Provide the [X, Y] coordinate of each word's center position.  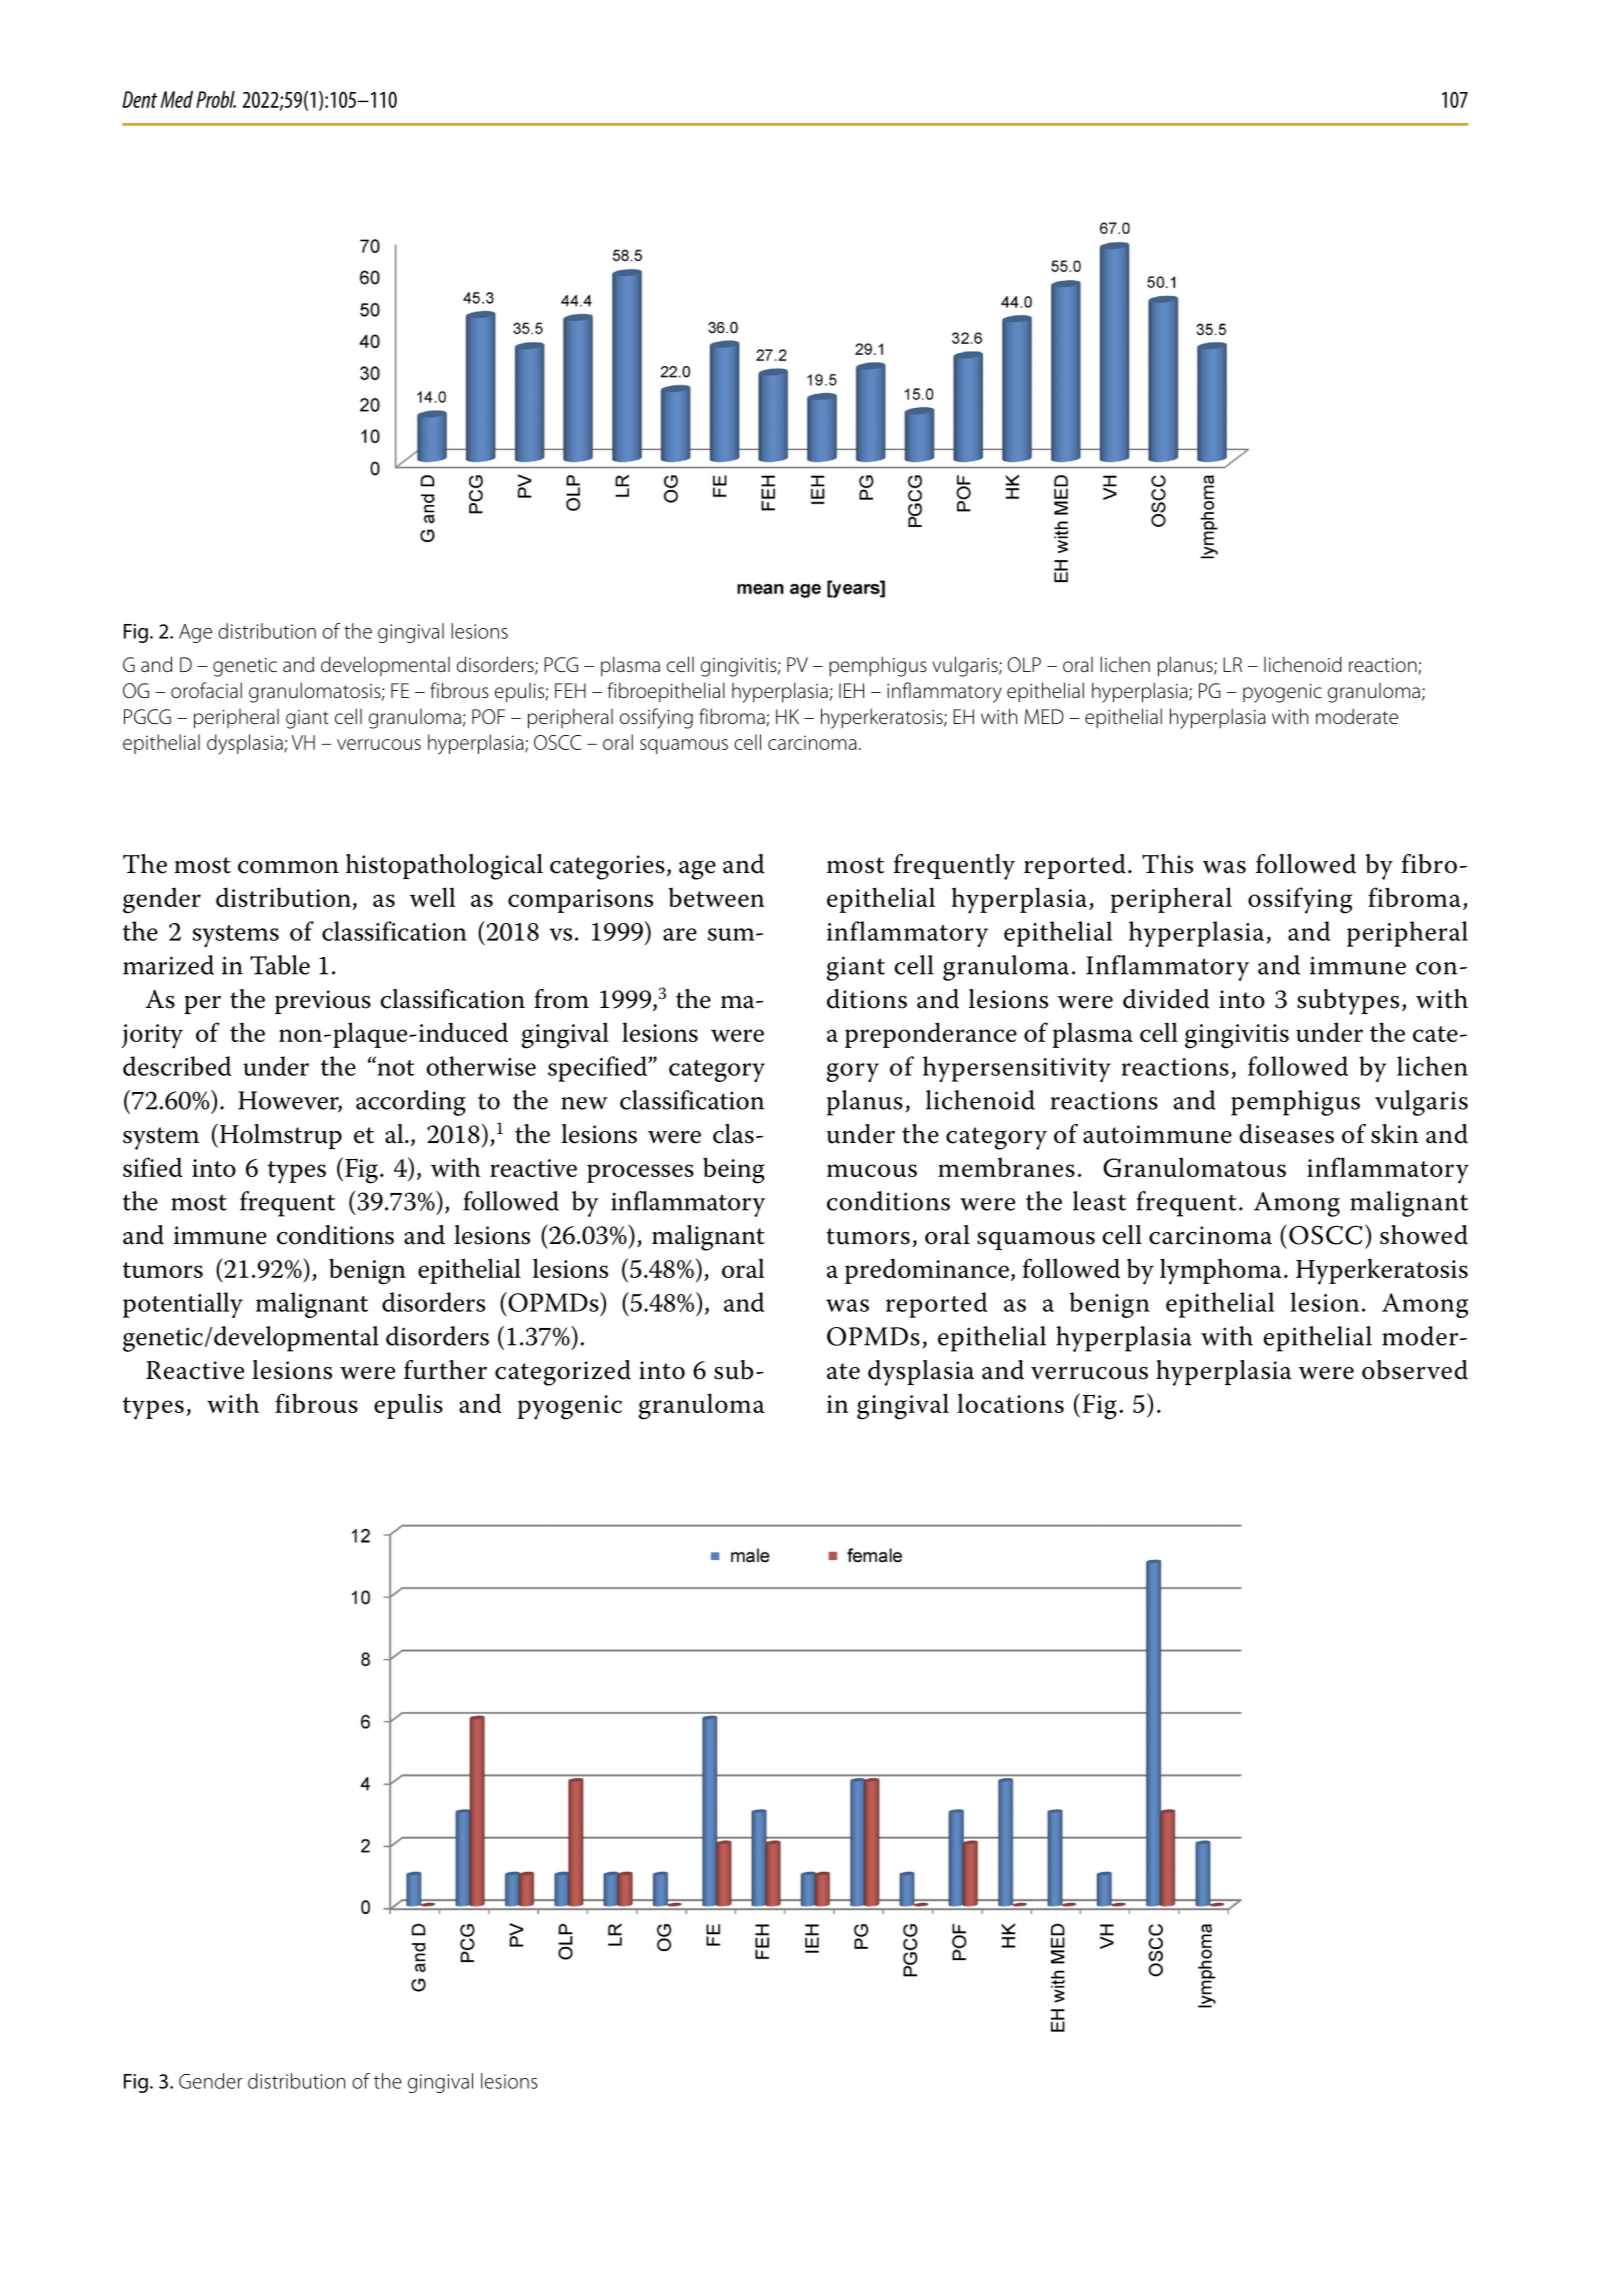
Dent [140, 99]
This [1167, 864]
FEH [570, 690]
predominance [927, 1271]
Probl [216, 99]
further [445, 1370]
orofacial [206, 690]
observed [1415, 1370]
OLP [1024, 664]
